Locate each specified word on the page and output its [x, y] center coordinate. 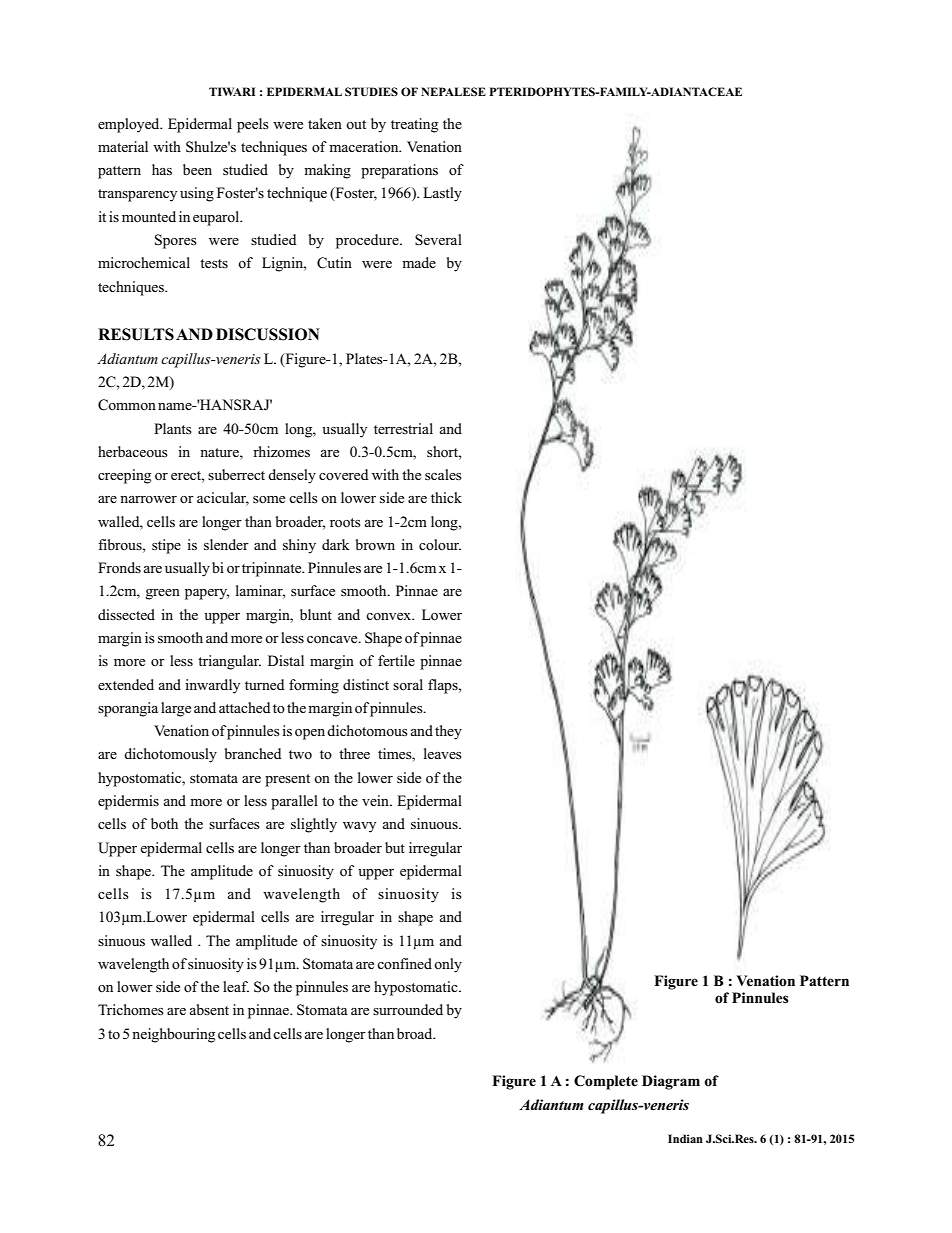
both [164, 824]
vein [376, 800]
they [448, 732]
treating [414, 125]
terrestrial [403, 428]
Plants [173, 428]
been [197, 169]
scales [443, 474]
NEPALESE [453, 91]
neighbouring [173, 1035]
